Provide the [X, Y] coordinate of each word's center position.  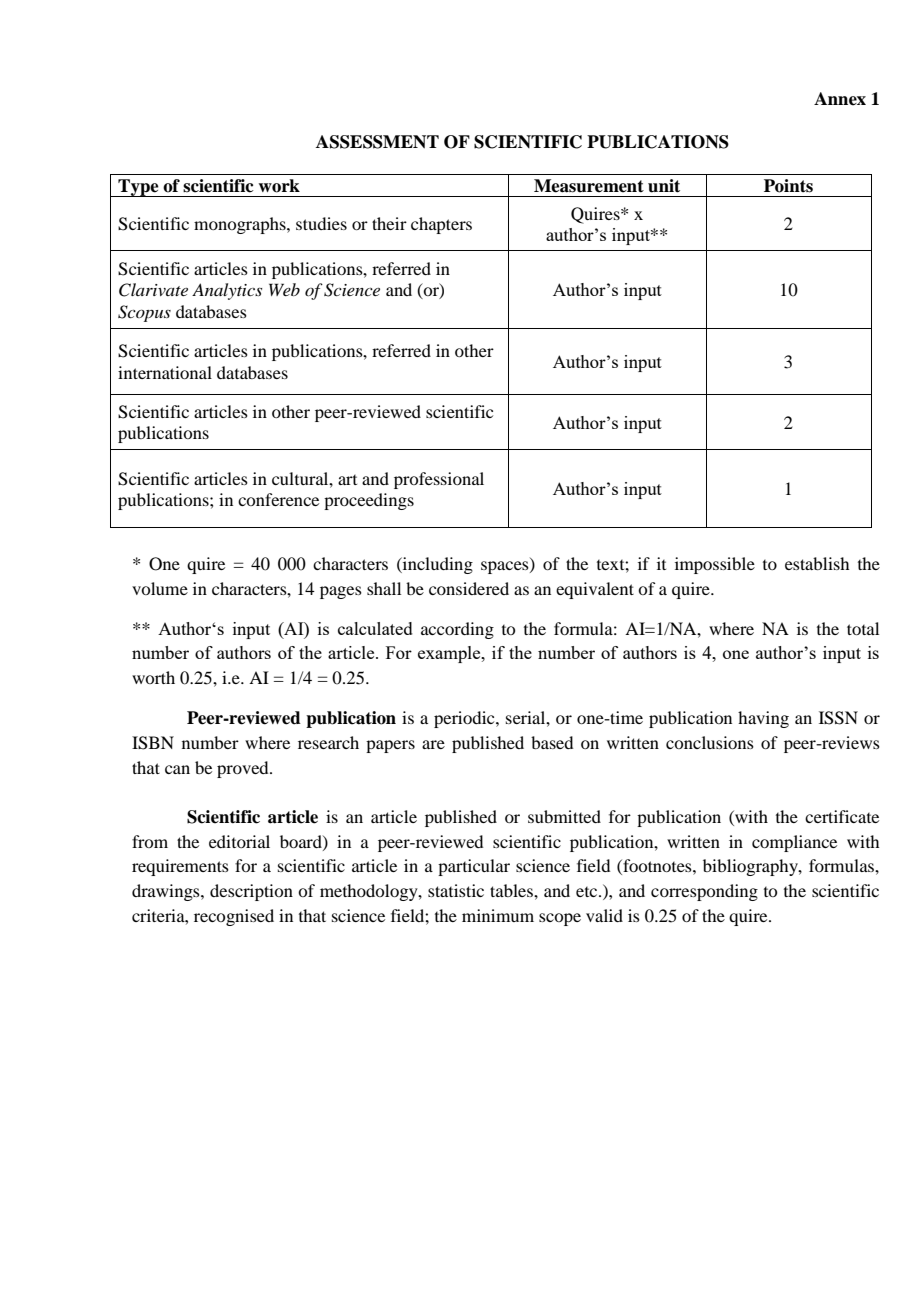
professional [439, 480]
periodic [465, 719]
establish [817, 563]
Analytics [227, 291]
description [251, 892]
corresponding [704, 892]
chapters [441, 225]
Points [788, 186]
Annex [840, 99]
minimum [498, 915]
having [763, 719]
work [279, 186]
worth [153, 677]
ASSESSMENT [377, 142]
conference [278, 499]
